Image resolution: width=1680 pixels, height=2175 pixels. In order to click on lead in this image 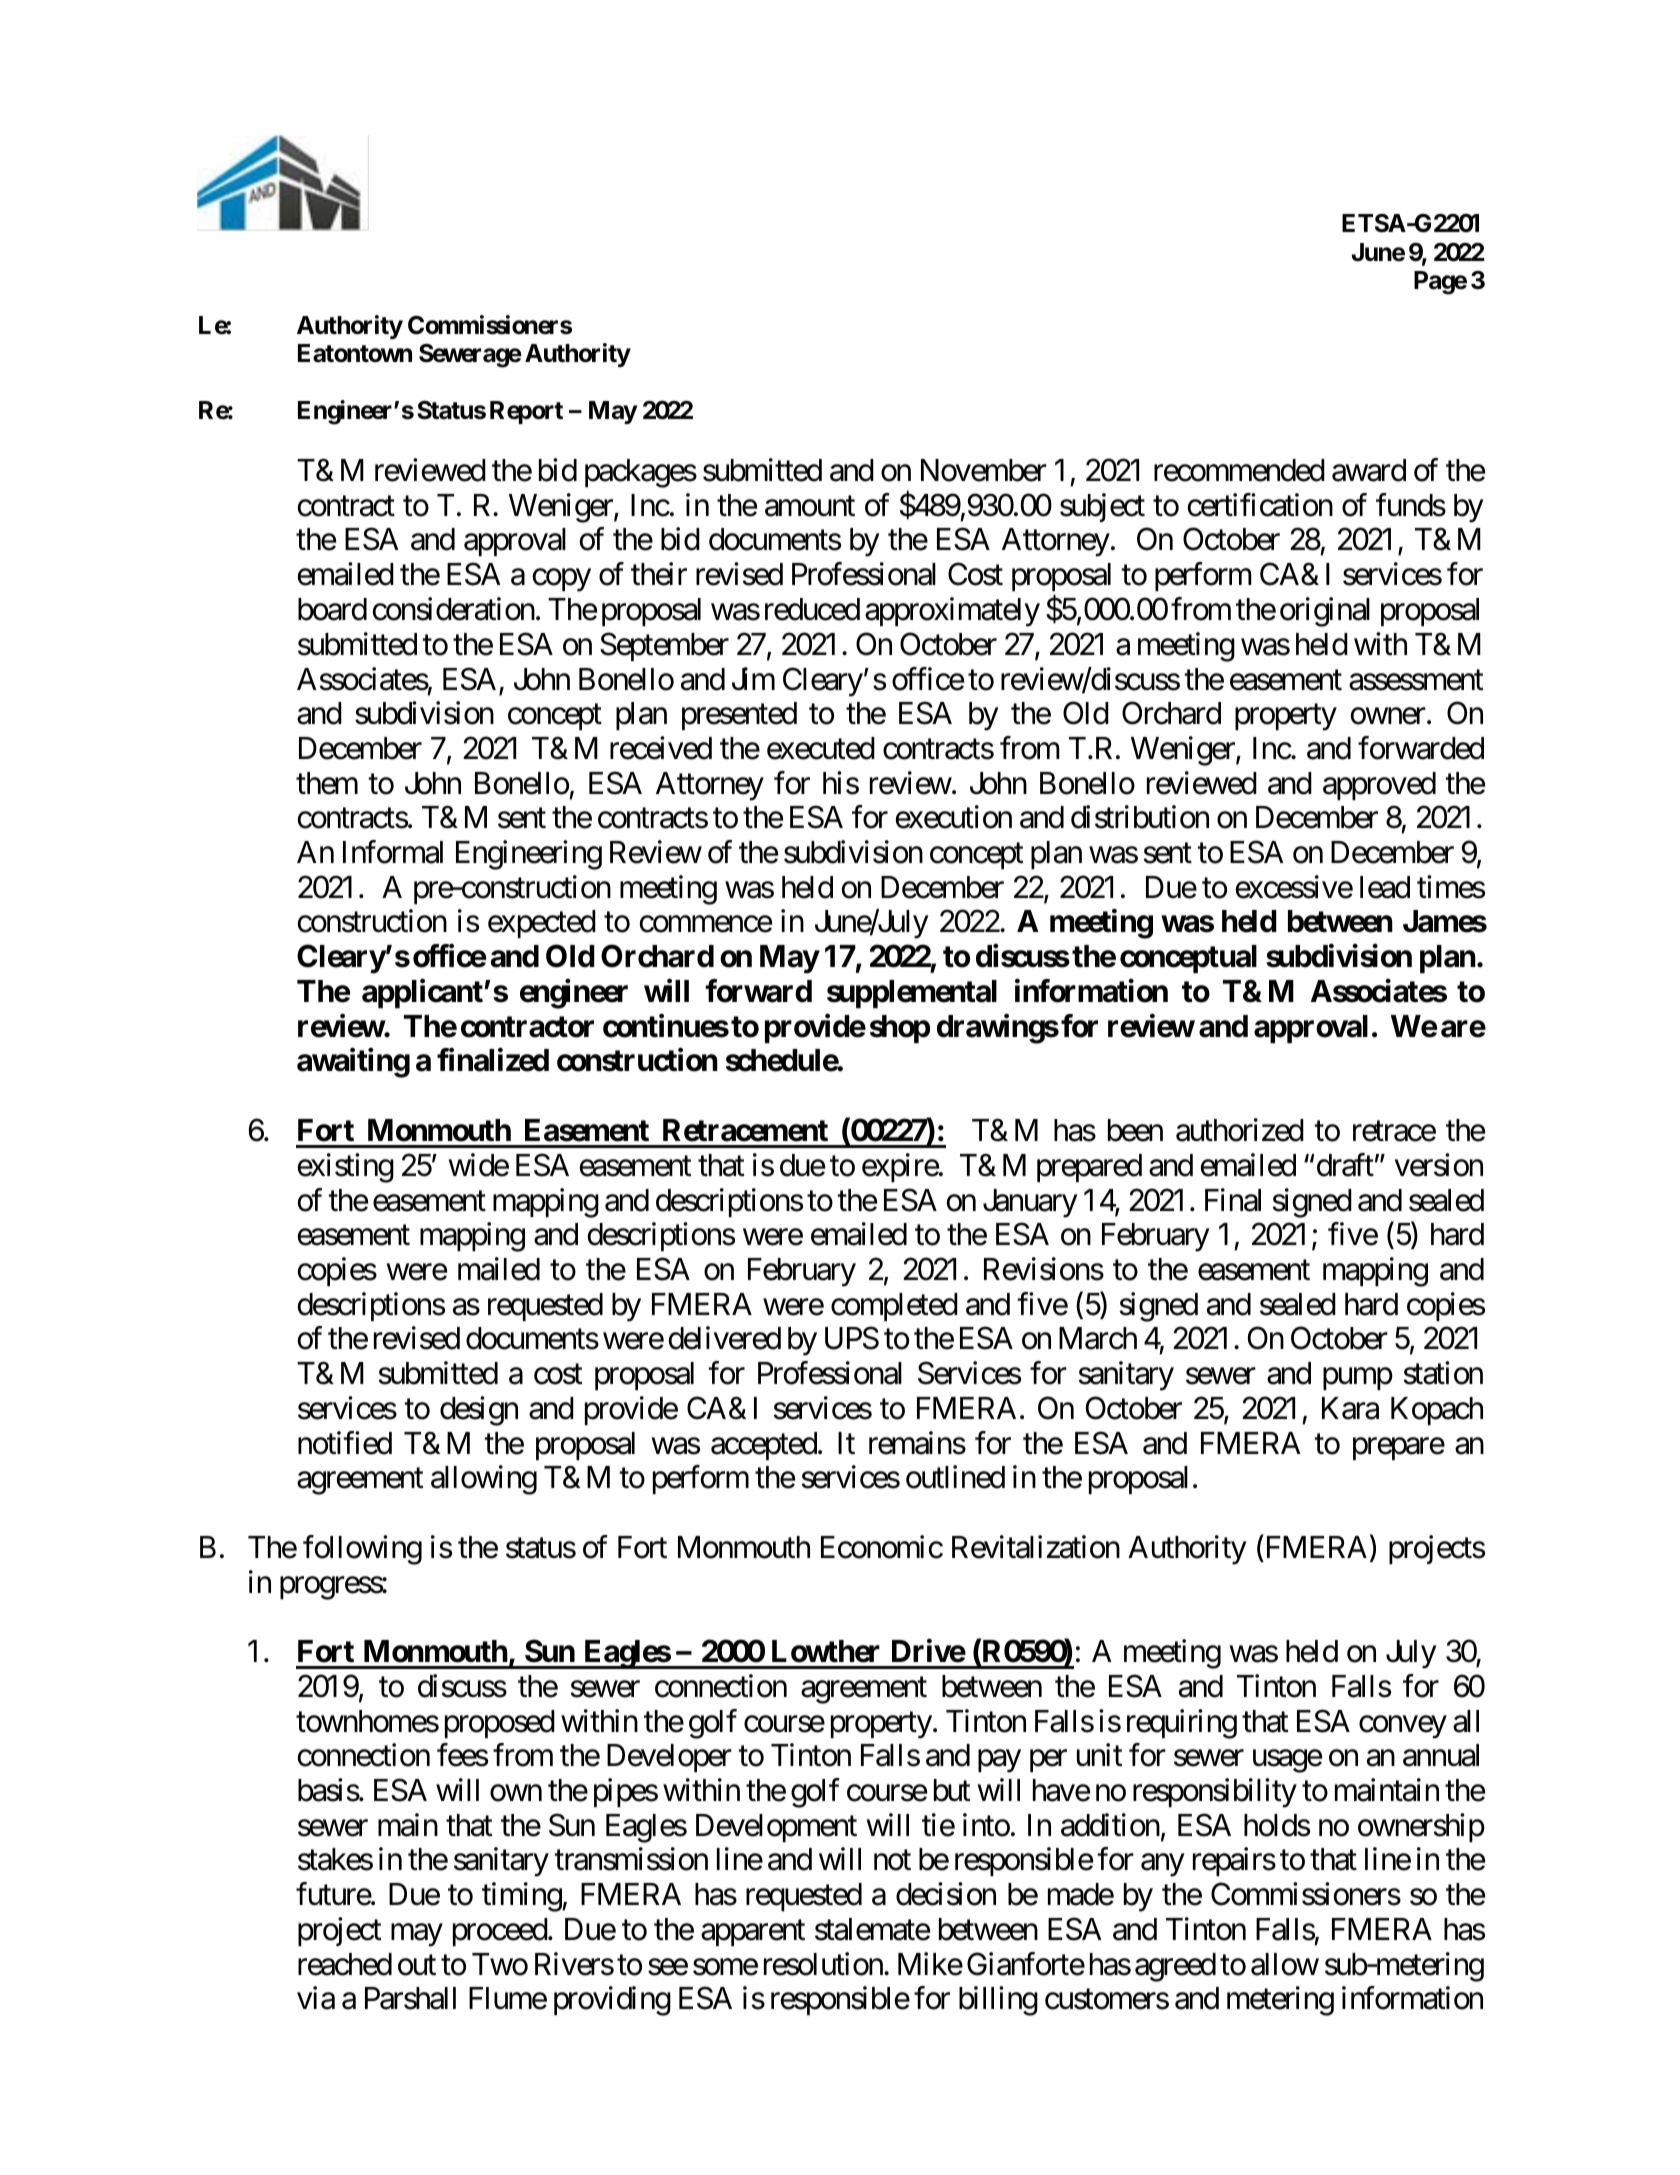, I will do `click(1385, 887)`.
